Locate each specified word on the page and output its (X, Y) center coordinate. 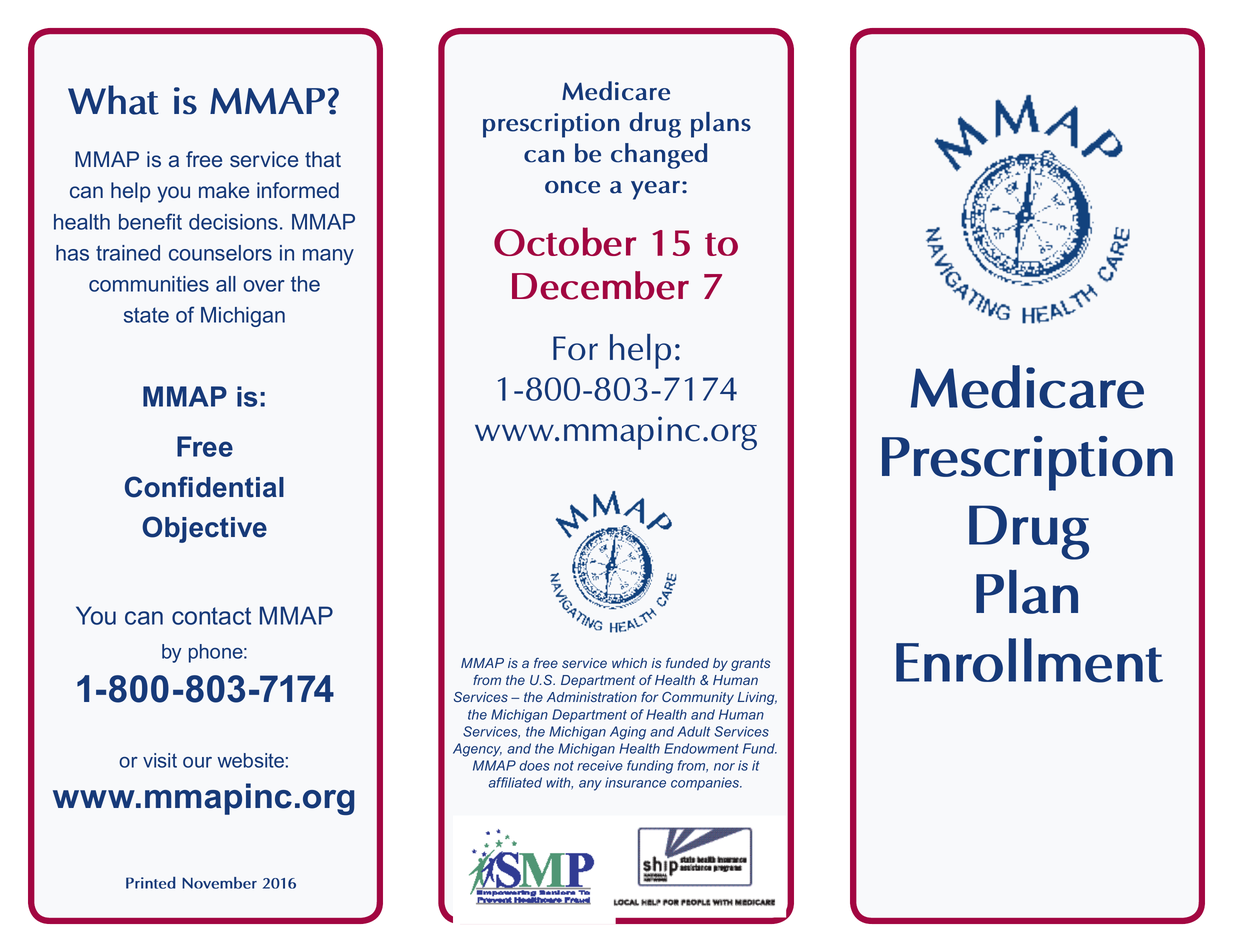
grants (751, 664)
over (264, 286)
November (219, 883)
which (629, 663)
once (572, 187)
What (113, 100)
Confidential (204, 487)
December (600, 285)
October (565, 241)
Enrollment (1029, 660)
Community (698, 698)
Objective (204, 529)
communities (149, 284)
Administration (592, 697)
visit (160, 760)
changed (659, 156)
